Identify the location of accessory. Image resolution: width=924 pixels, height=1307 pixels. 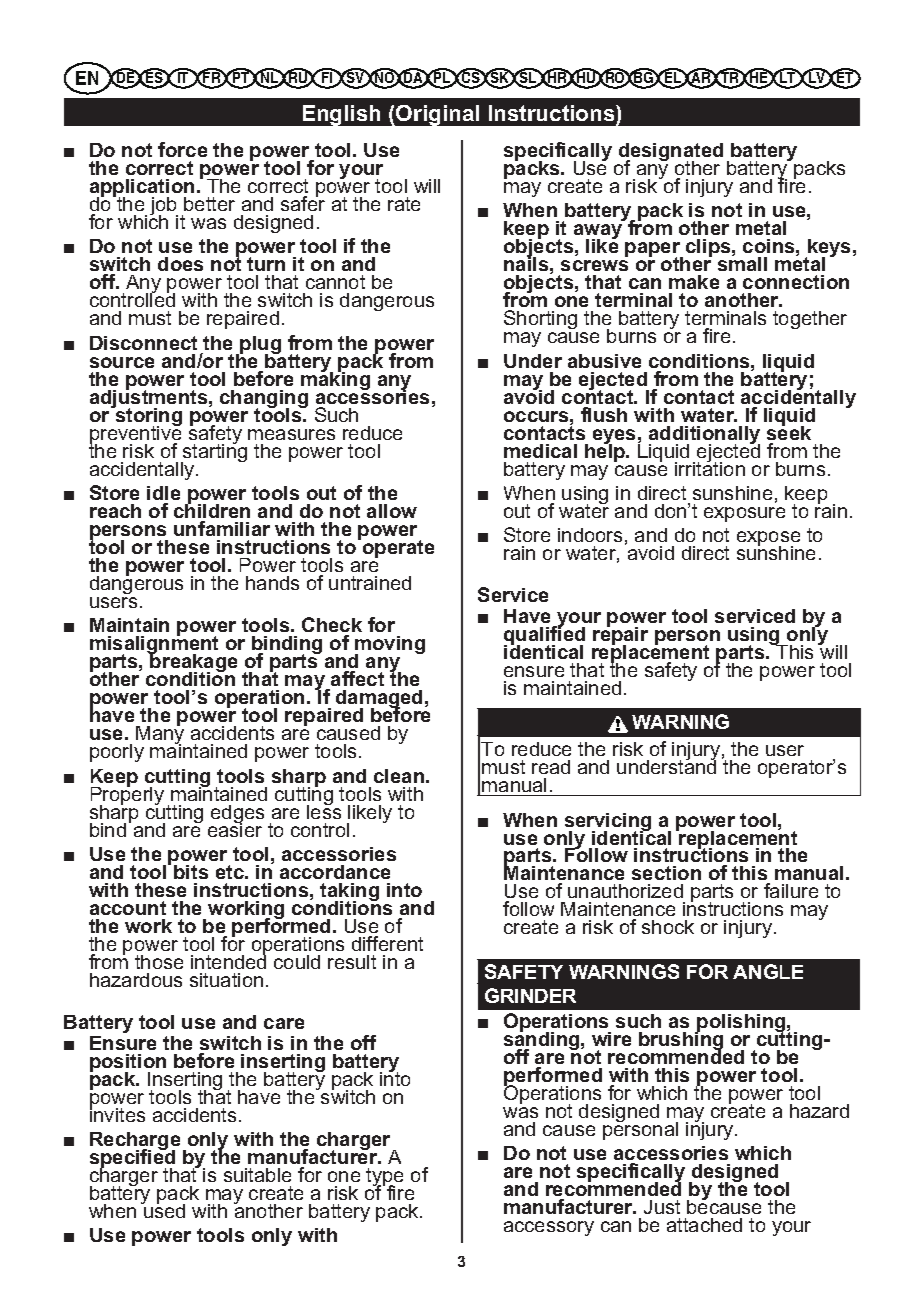
(549, 1228).
